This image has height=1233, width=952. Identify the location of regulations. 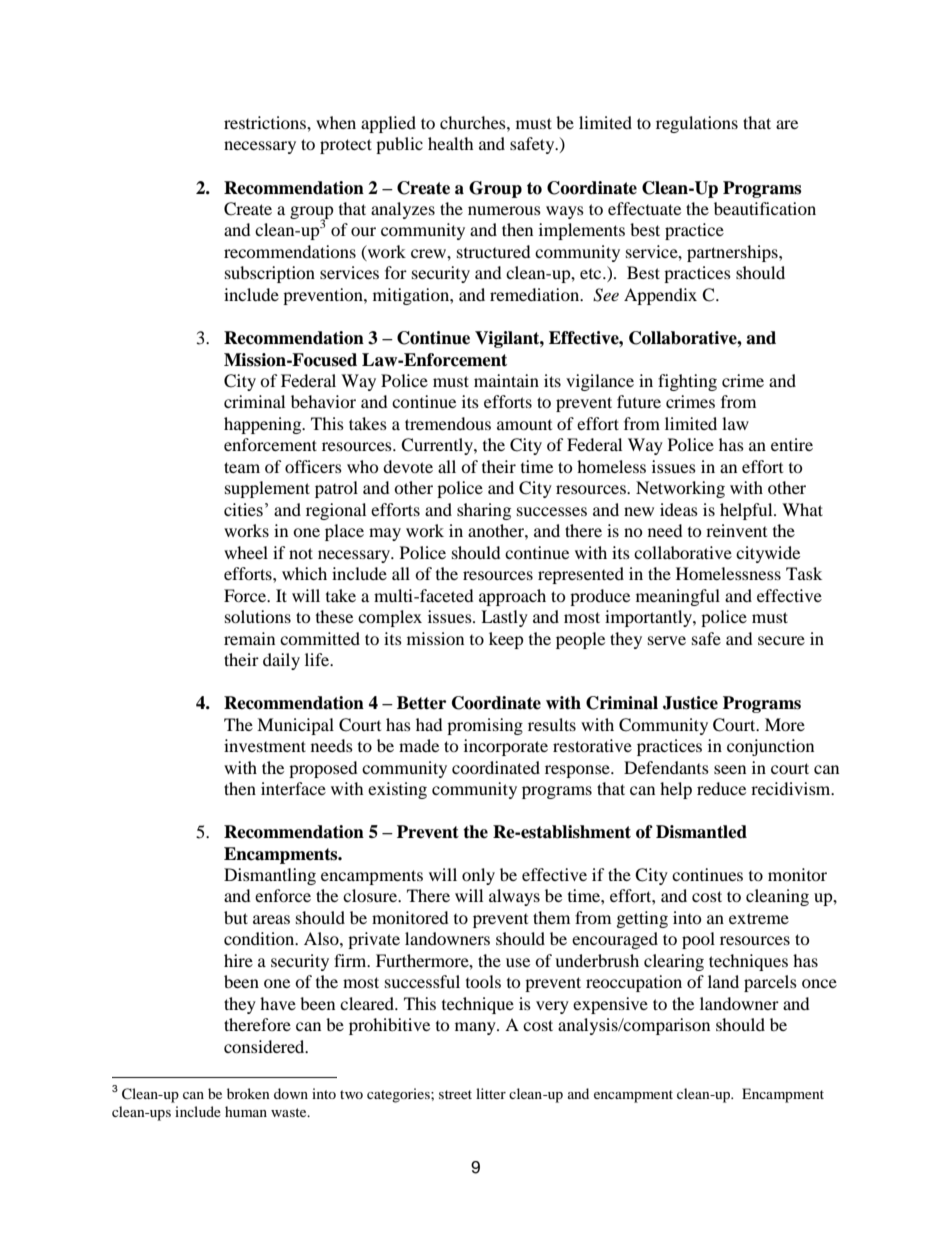
(697, 124).
